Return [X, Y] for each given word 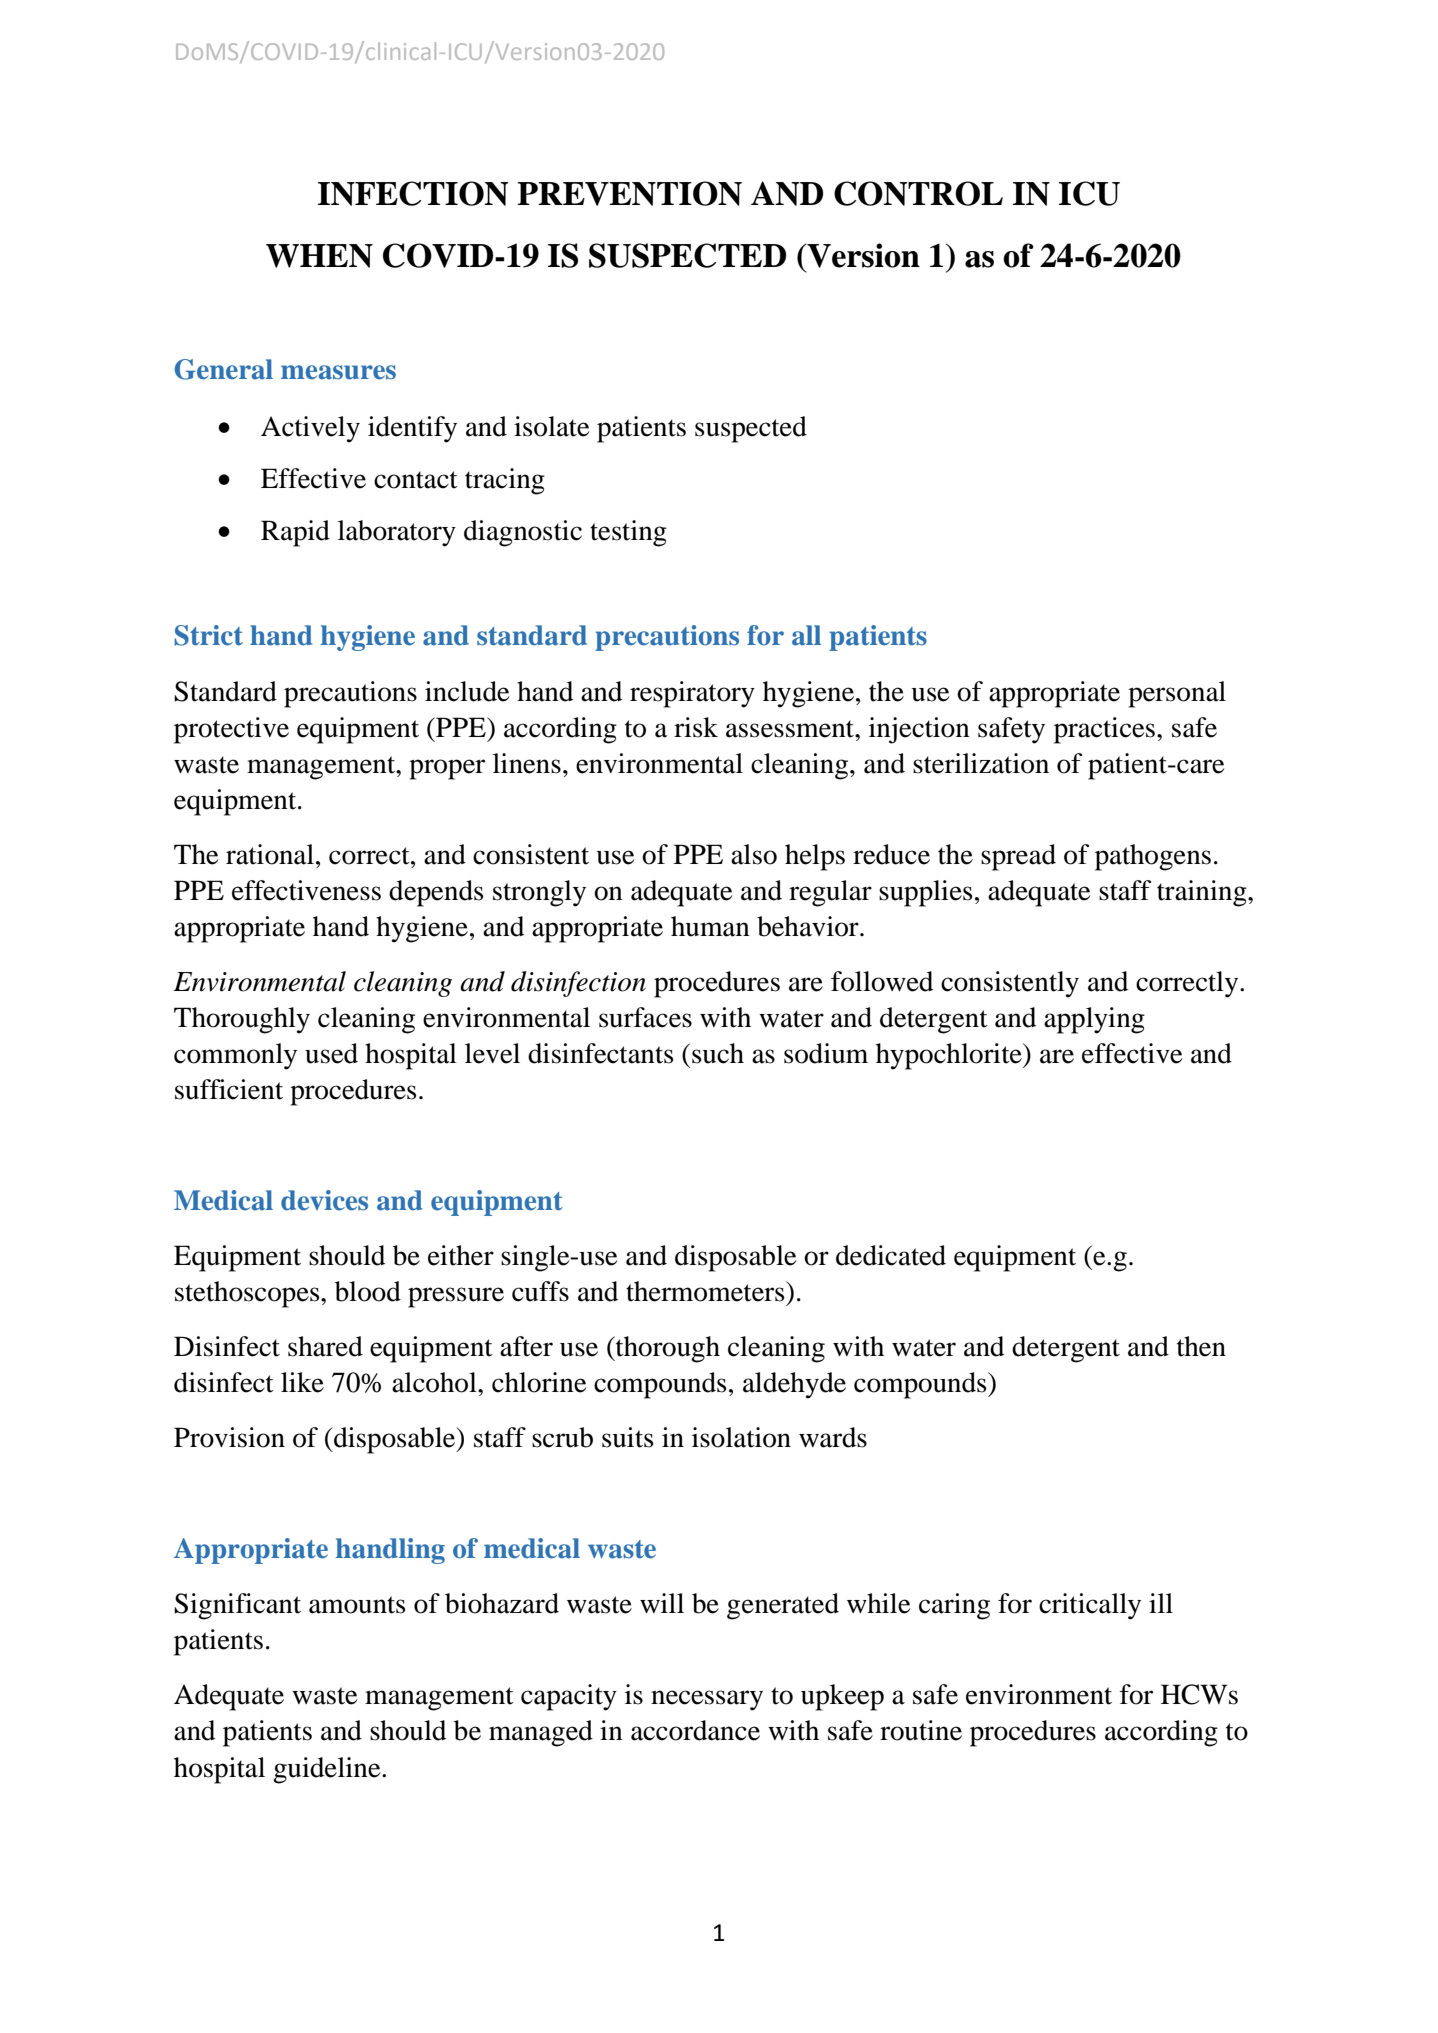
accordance [695, 1730]
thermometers [706, 1291]
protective [231, 730]
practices [1106, 730]
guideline [328, 1770]
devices [324, 1200]
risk [696, 727]
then [1201, 1346]
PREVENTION [629, 193]
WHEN [319, 256]
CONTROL [918, 193]
